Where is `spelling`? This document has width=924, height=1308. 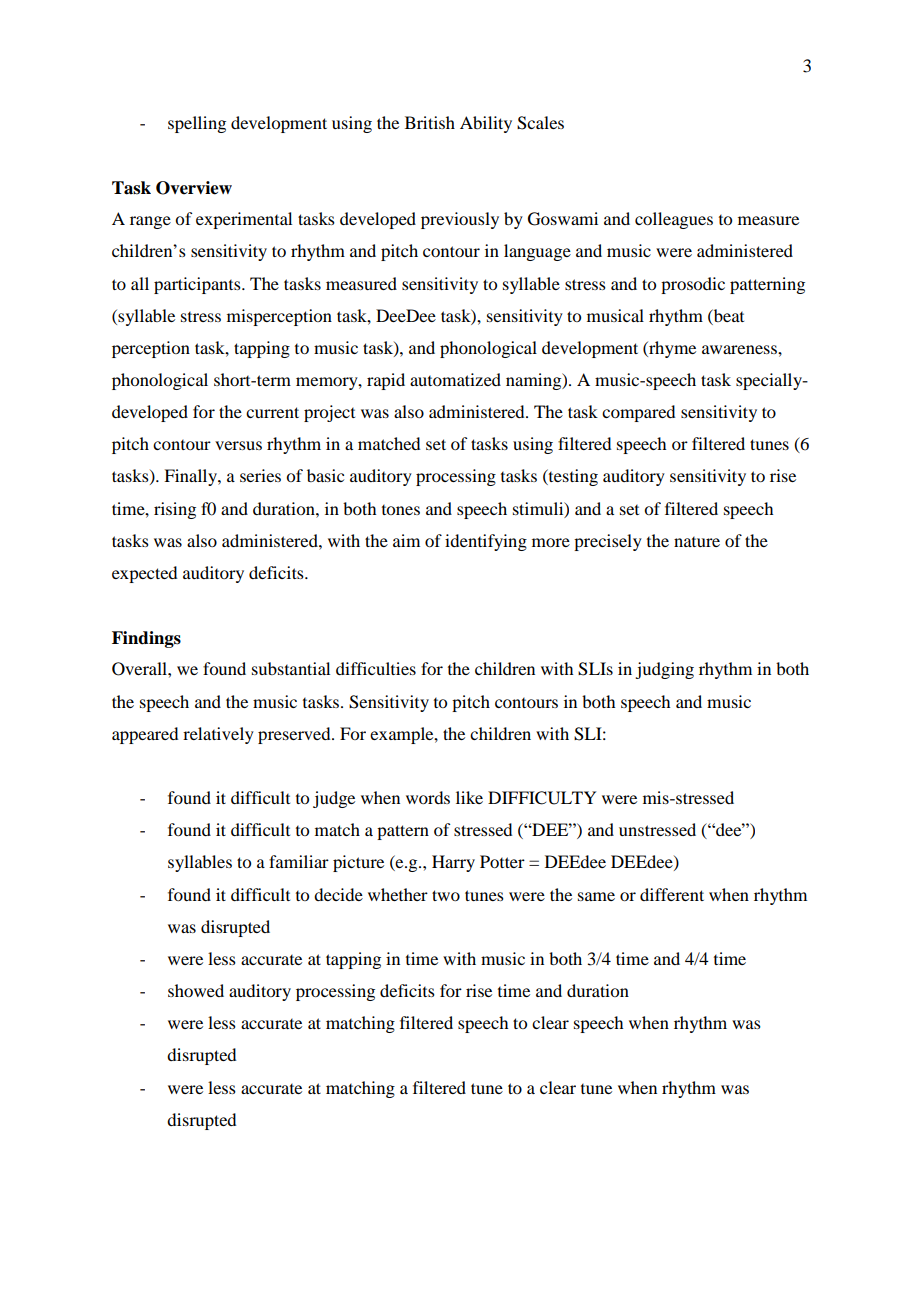
spelling is located at coordinates (197, 124).
